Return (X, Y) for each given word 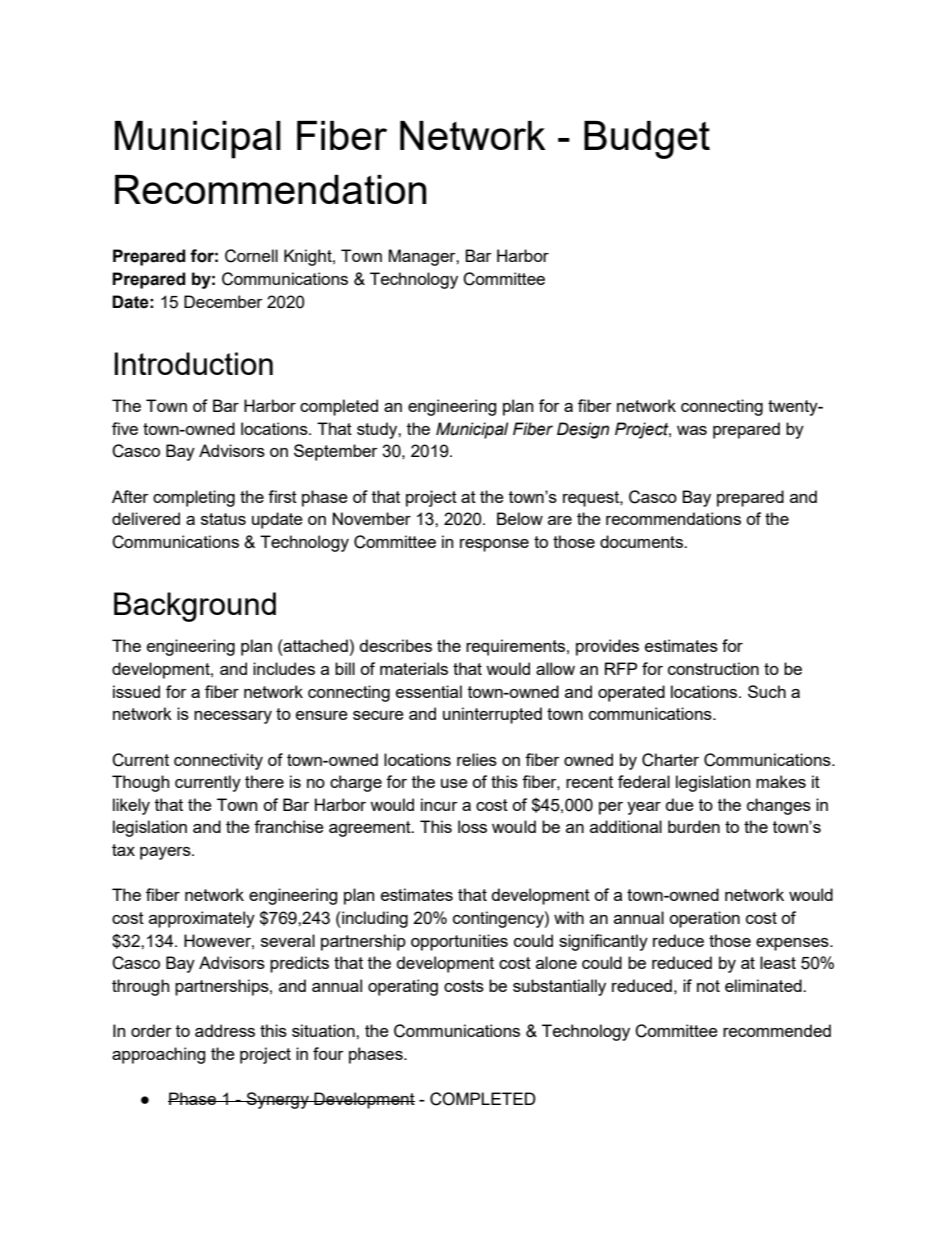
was (692, 430)
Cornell (251, 256)
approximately (202, 919)
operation (704, 919)
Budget (647, 140)
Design (583, 430)
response (494, 545)
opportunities (459, 942)
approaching (159, 1055)
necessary (233, 717)
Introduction (193, 363)
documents (642, 541)
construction (713, 668)
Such (767, 691)
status (223, 519)
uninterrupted (492, 715)
